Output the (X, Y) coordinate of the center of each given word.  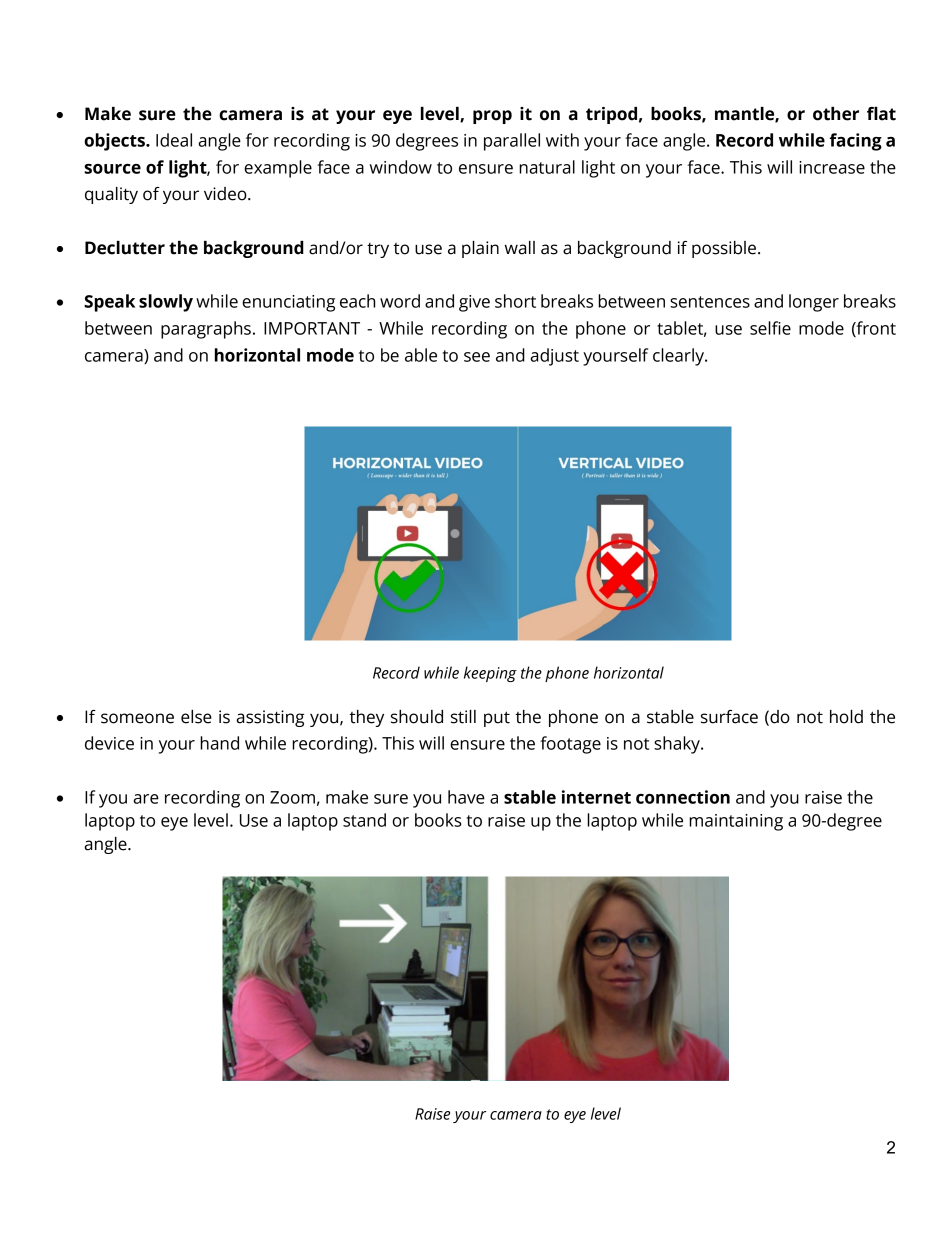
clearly (679, 357)
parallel (512, 142)
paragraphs (206, 330)
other (836, 114)
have (466, 797)
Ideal (174, 140)
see (477, 357)
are (146, 799)
